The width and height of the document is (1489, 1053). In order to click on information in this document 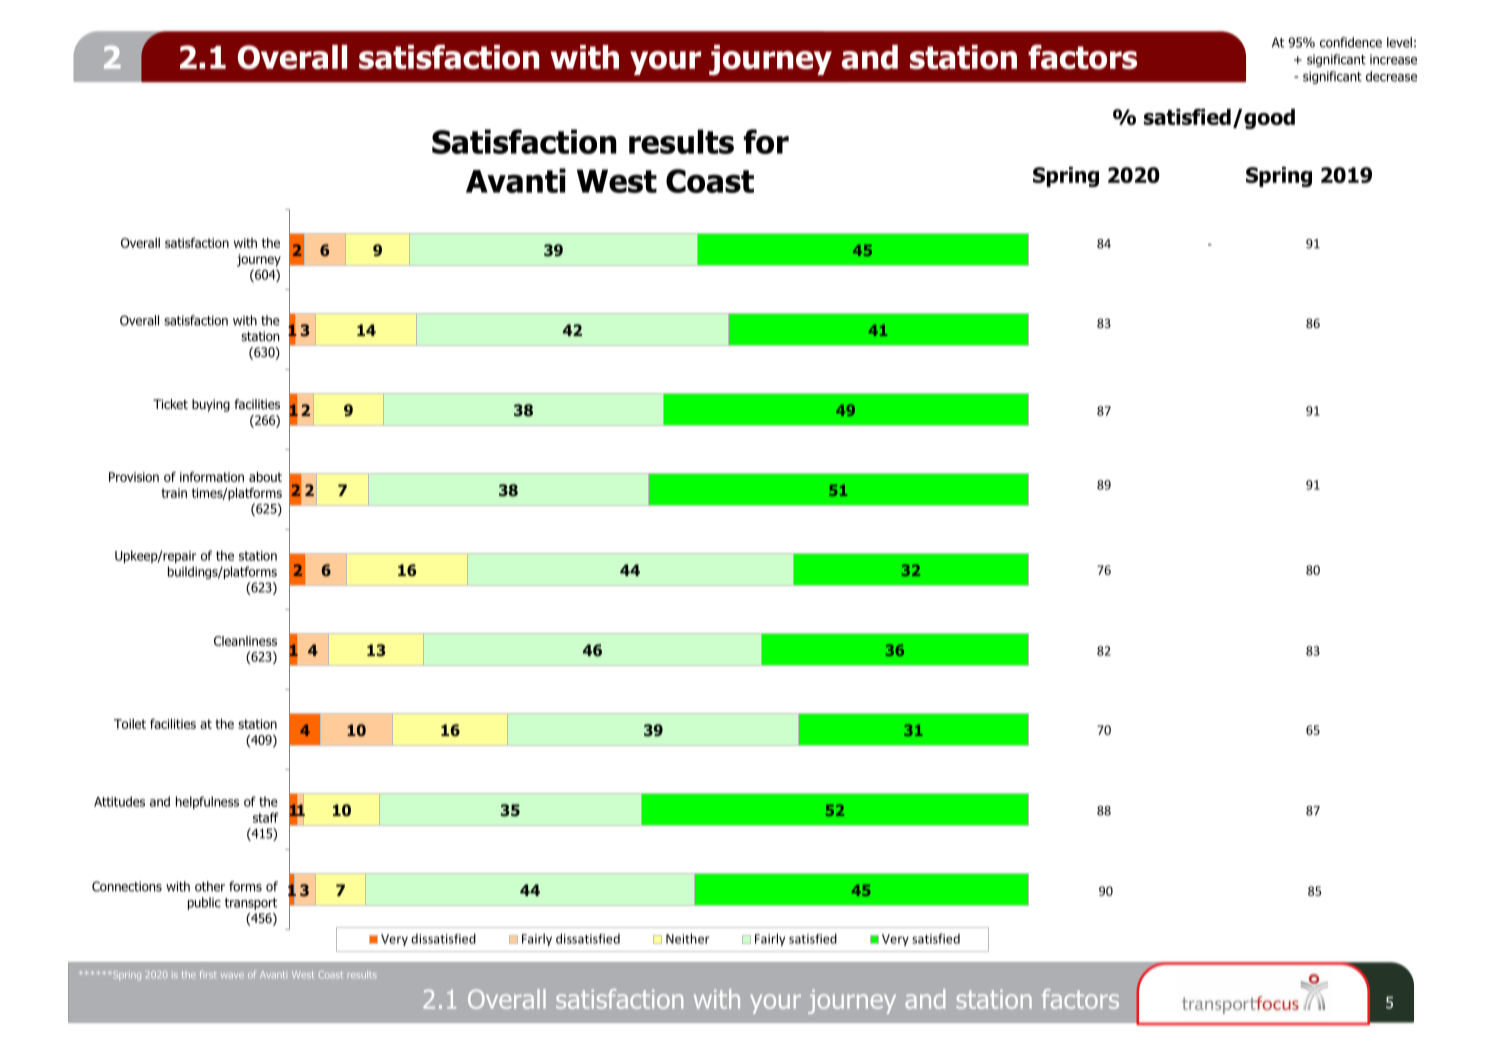, I will do `click(212, 477)`.
